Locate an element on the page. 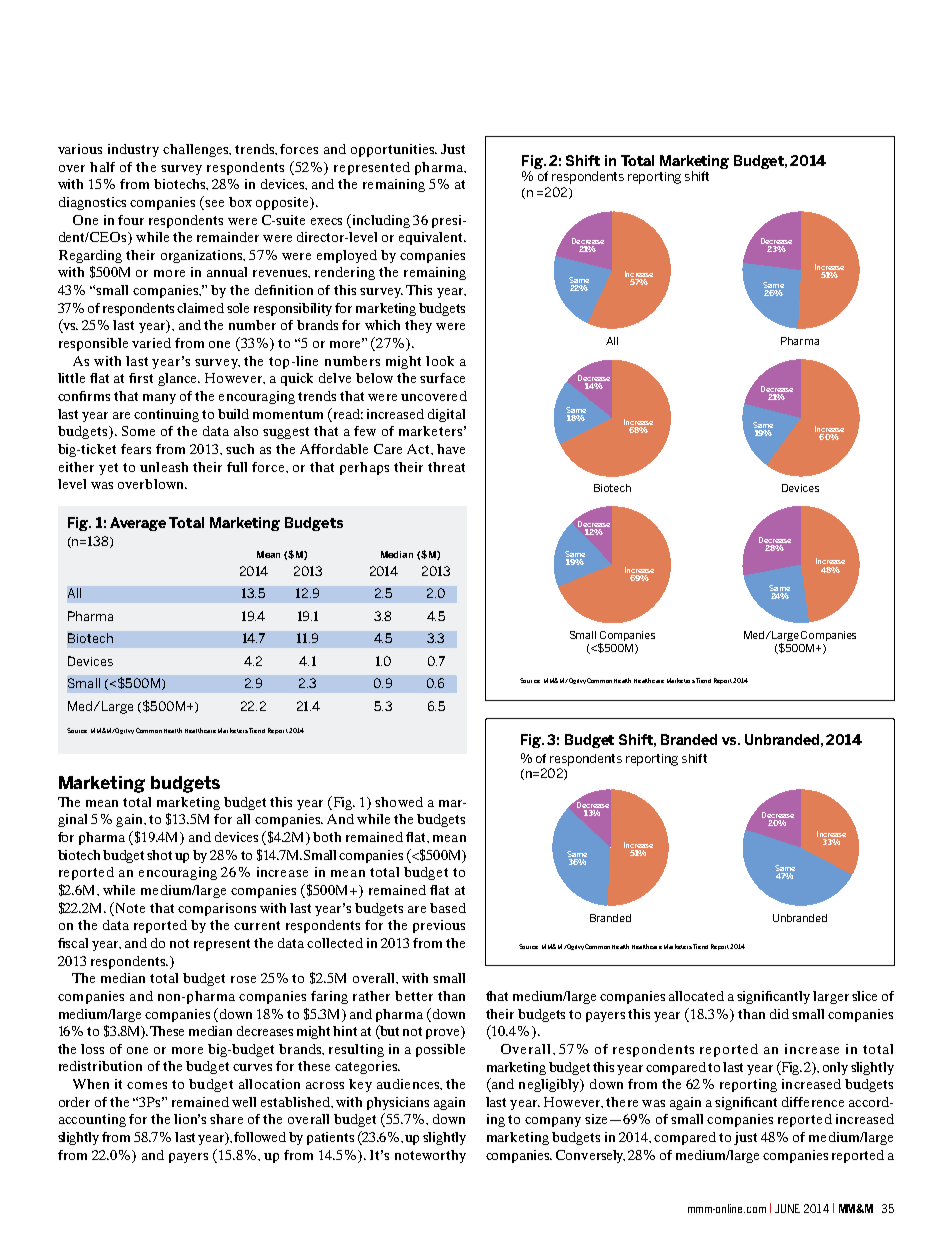 This image has height=1256, width=952. equivalent is located at coordinates (432, 238).
